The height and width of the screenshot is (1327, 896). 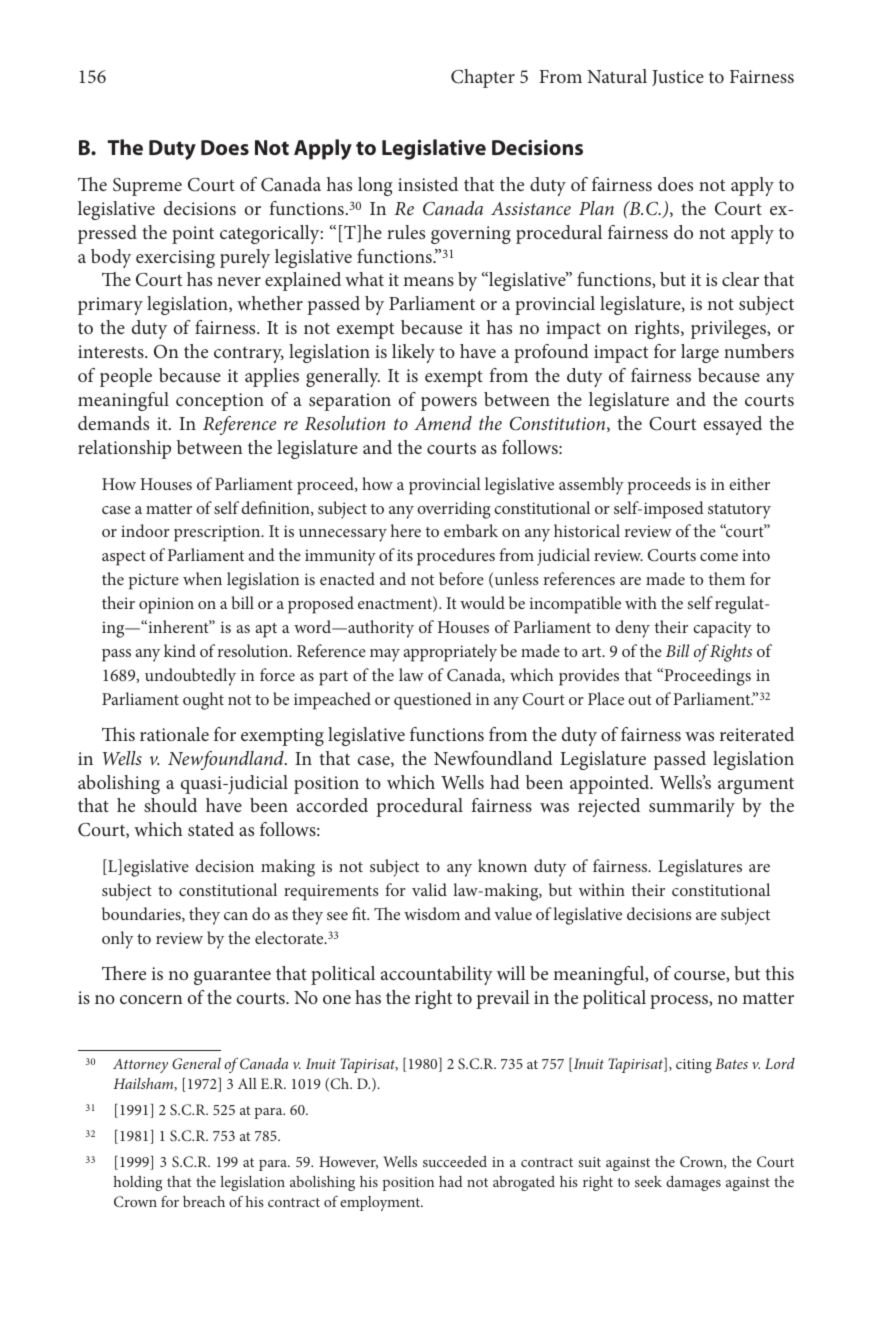 What do you see at coordinates (483, 78) in the screenshot?
I see `Chapter` at bounding box center [483, 78].
